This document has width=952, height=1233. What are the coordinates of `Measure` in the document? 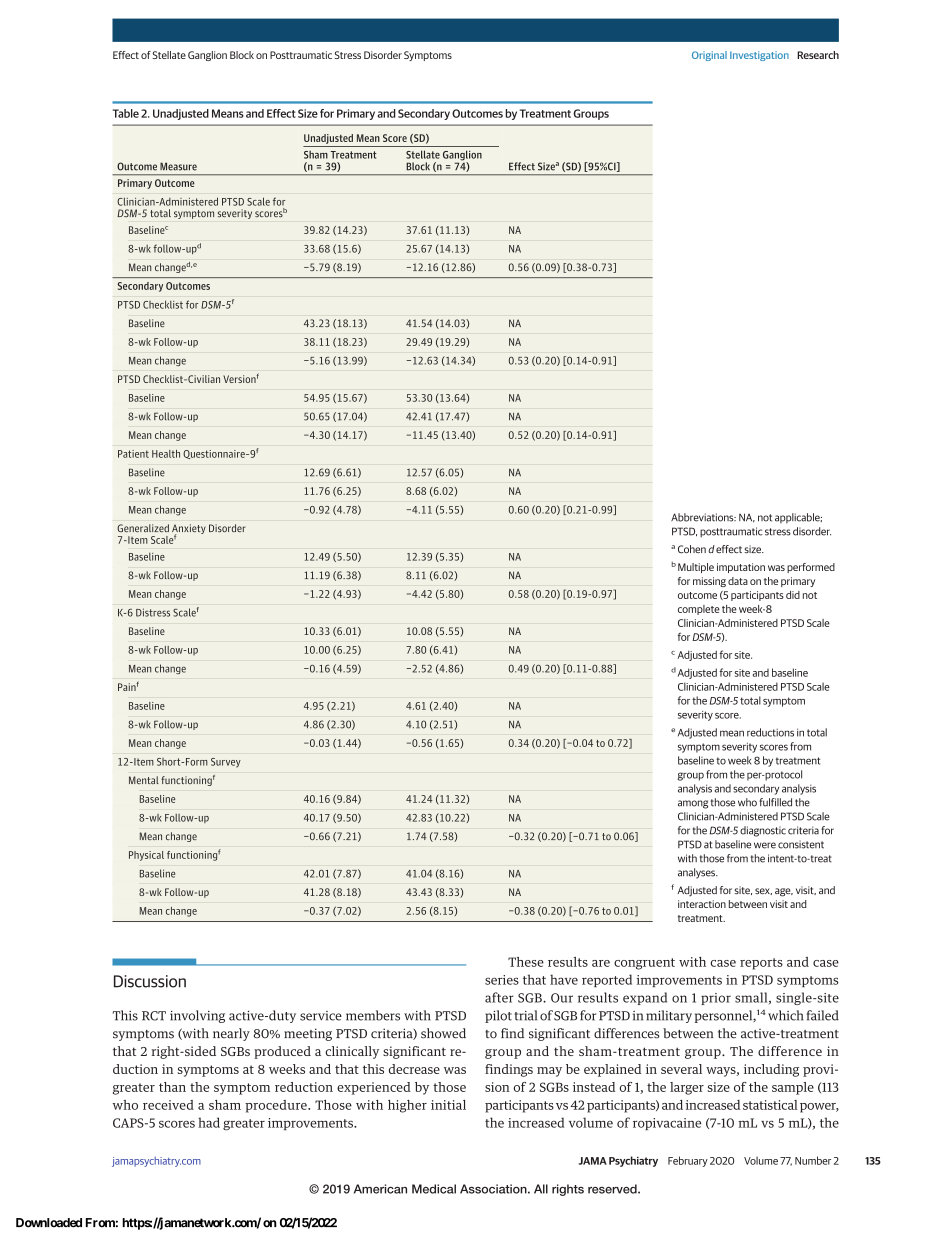 It's located at (178, 166).
